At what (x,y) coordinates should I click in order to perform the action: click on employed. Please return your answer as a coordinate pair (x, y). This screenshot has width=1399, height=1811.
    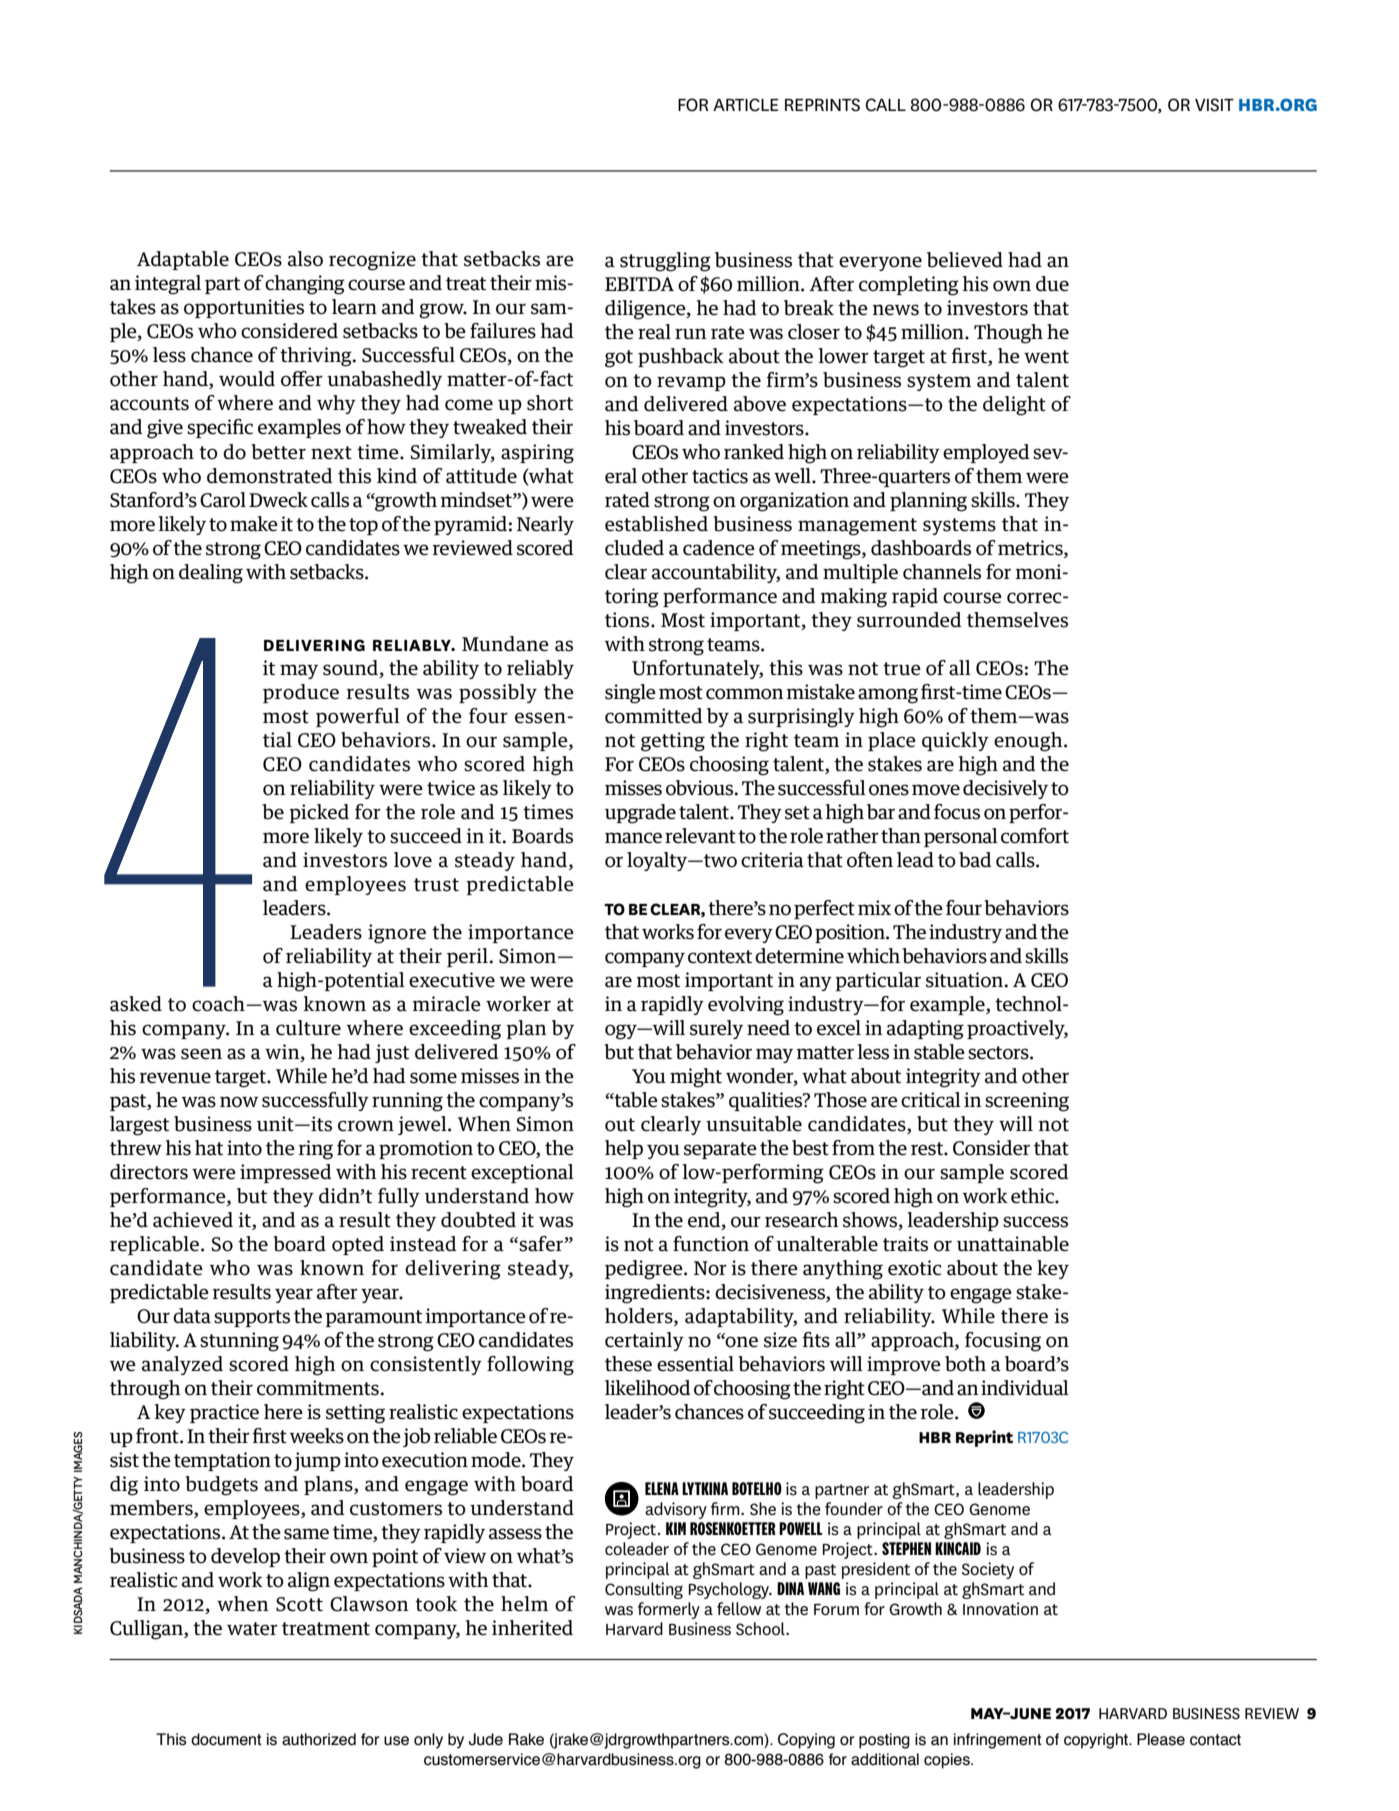
    Looking at the image, I should click on (986, 453).
